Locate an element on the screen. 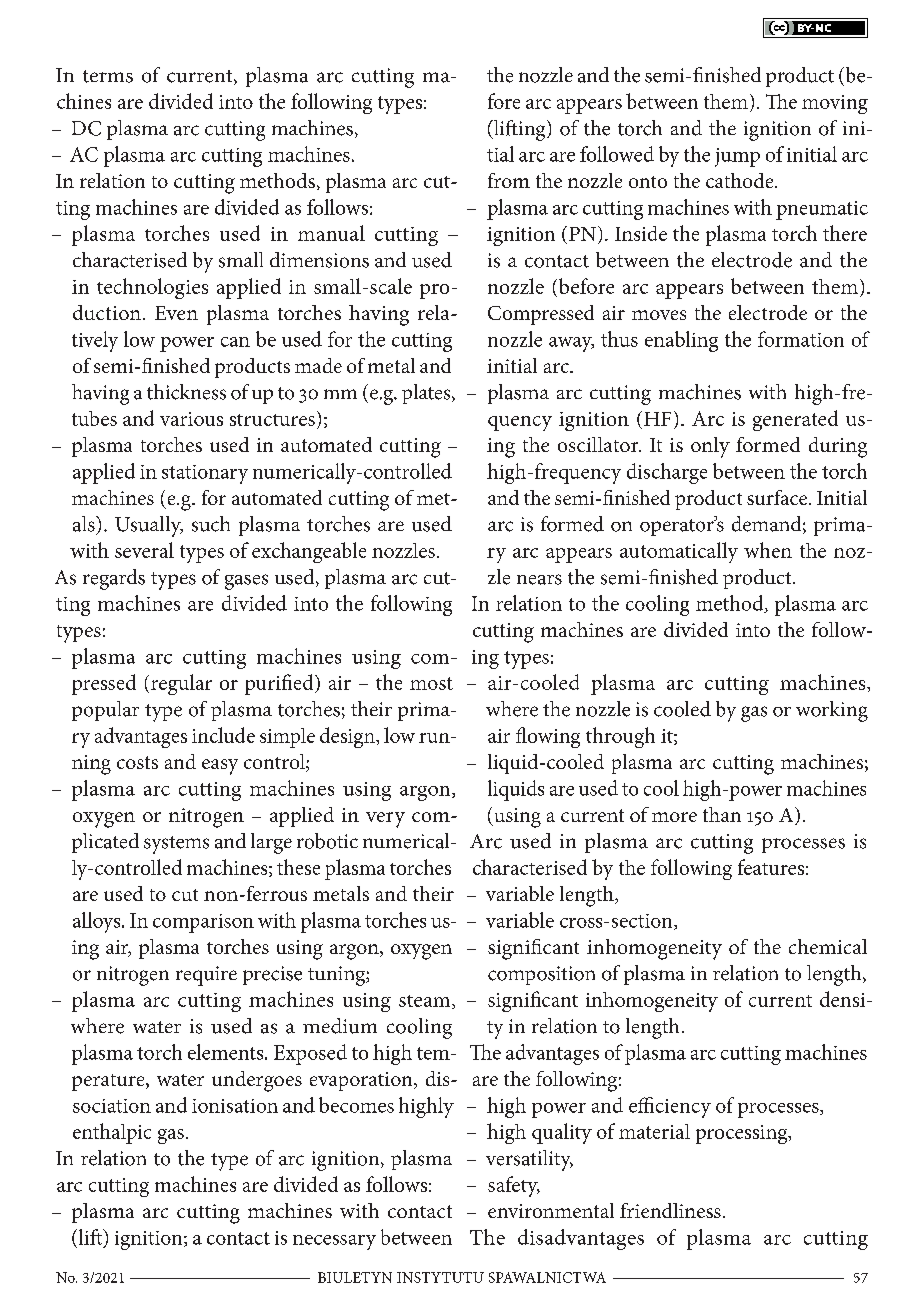 This screenshot has height=1308, width=924. ionisation is located at coordinates (235, 1106).
